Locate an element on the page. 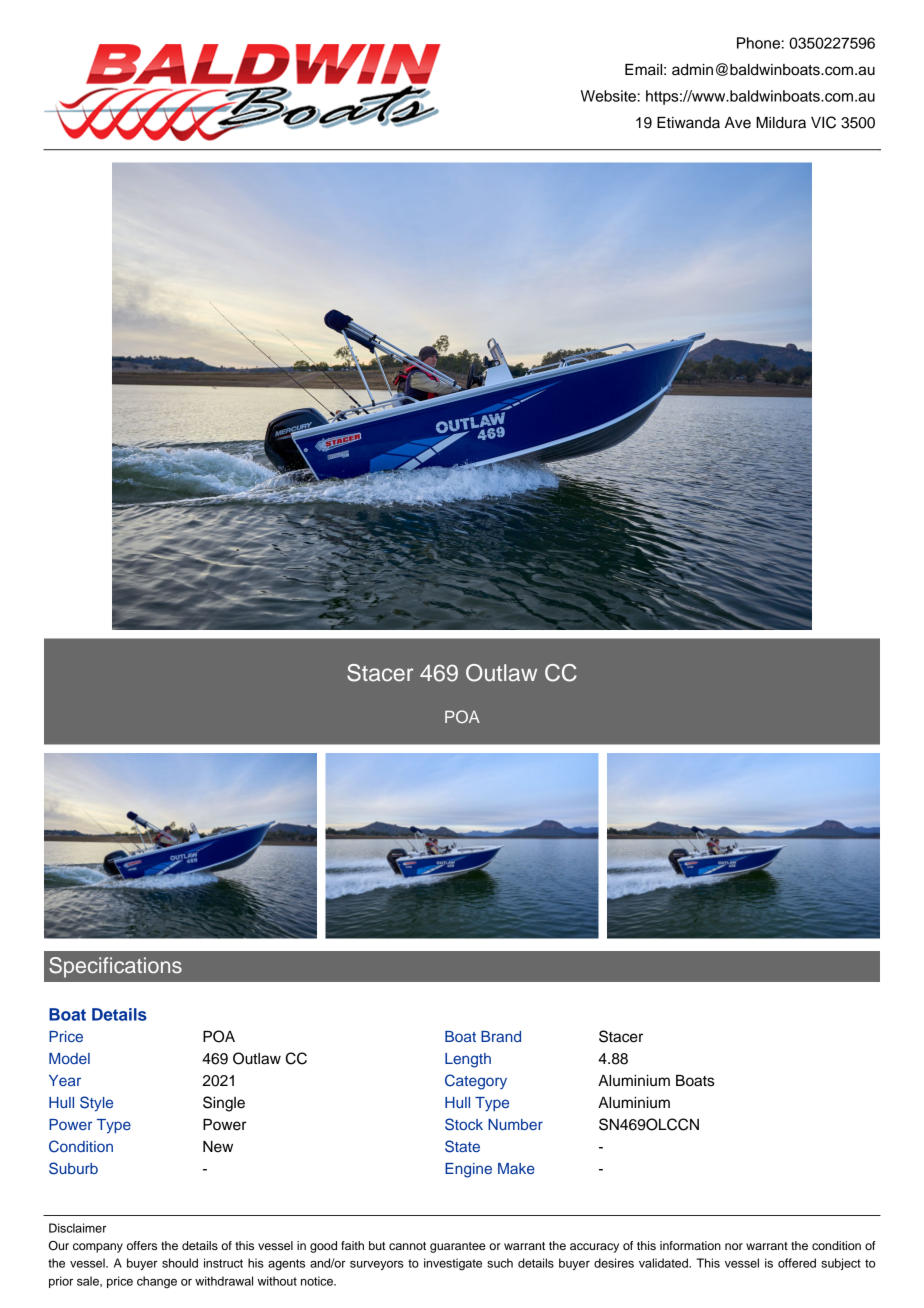 The image size is (924, 1308). Number is located at coordinates (515, 1124).
